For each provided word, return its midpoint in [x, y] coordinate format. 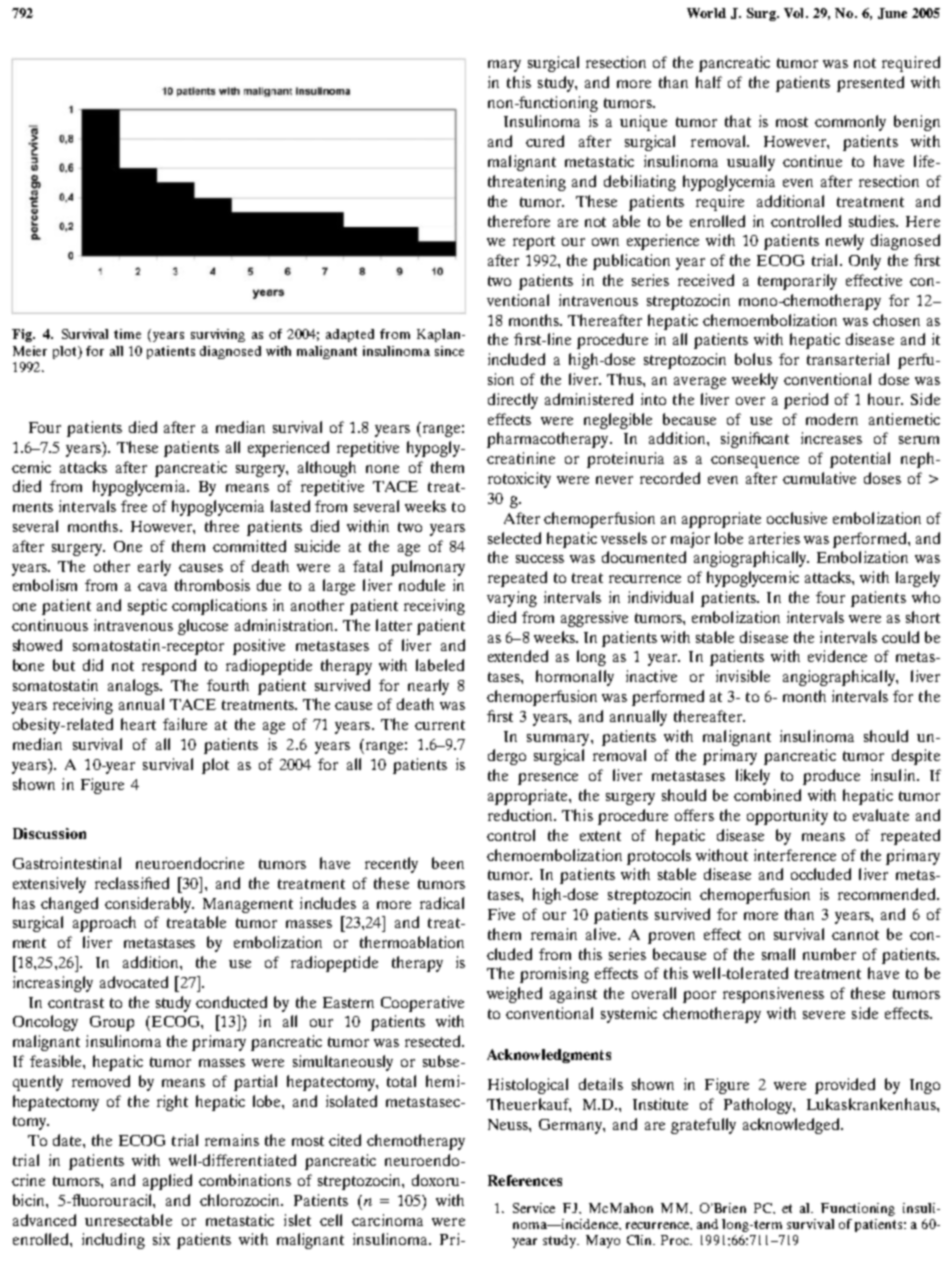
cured [545, 141]
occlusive [797, 518]
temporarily [797, 282]
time [127, 334]
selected [514, 538]
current [440, 725]
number [829, 954]
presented [870, 84]
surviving [218, 335]
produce [831, 777]
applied [167, 1182]
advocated [134, 982]
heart [138, 724]
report [534, 243]
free [134, 506]
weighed [514, 995]
